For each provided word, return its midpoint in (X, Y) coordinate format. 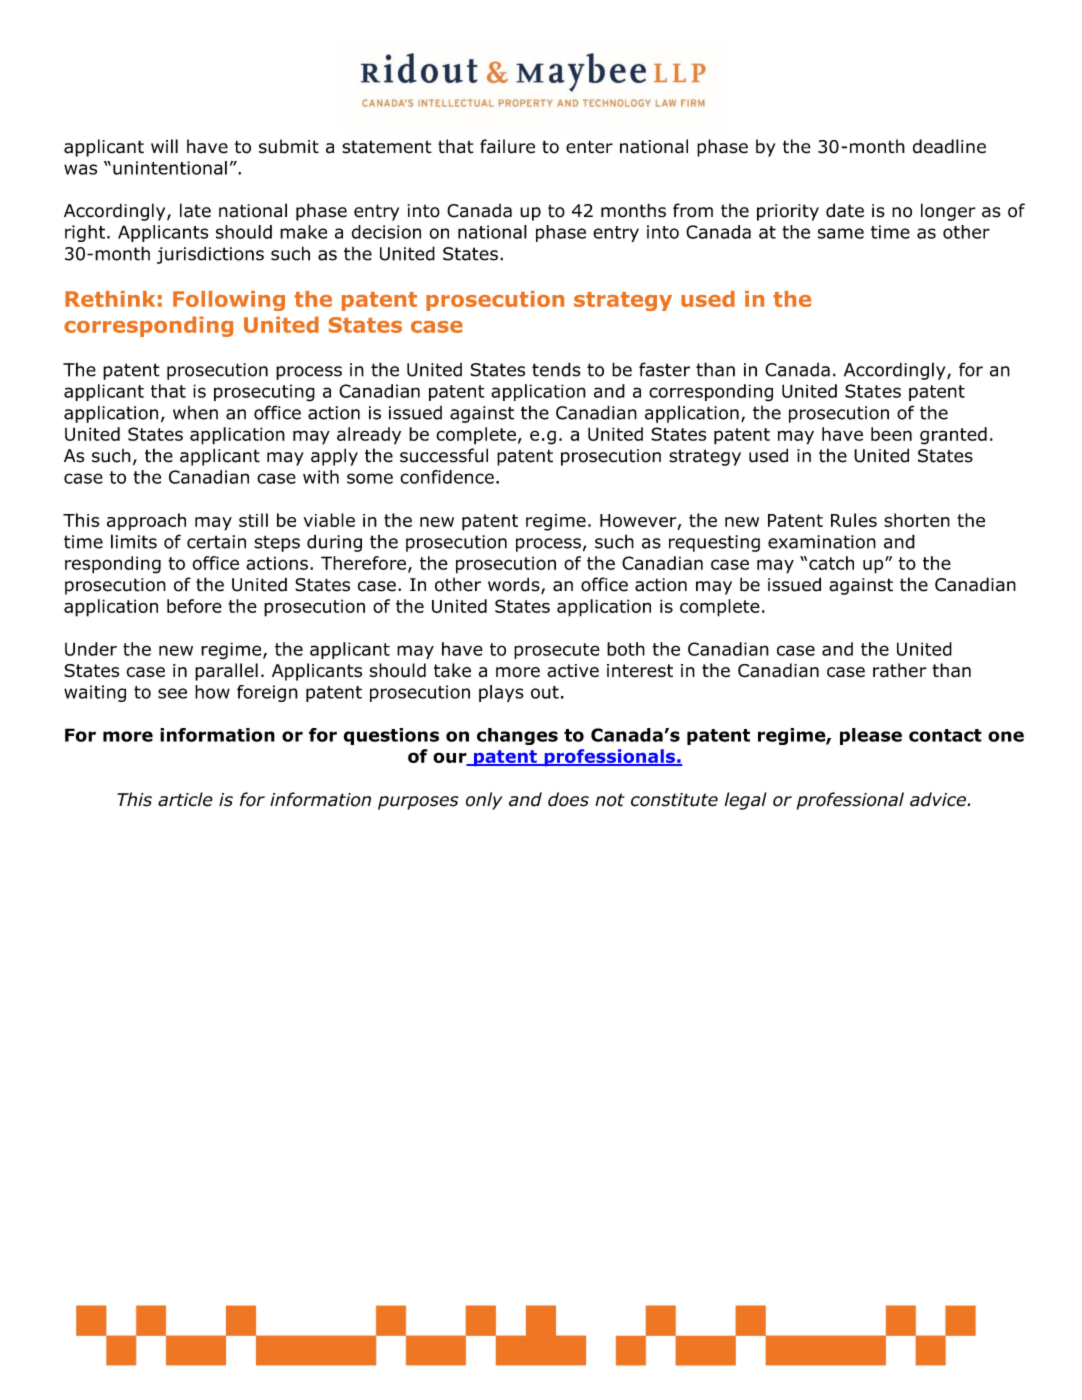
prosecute (557, 651)
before (194, 606)
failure (507, 146)
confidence (447, 477)
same (841, 233)
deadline (949, 146)
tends (556, 369)
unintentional (170, 168)
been (891, 434)
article (185, 799)
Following (229, 301)
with (321, 477)
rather (900, 670)
